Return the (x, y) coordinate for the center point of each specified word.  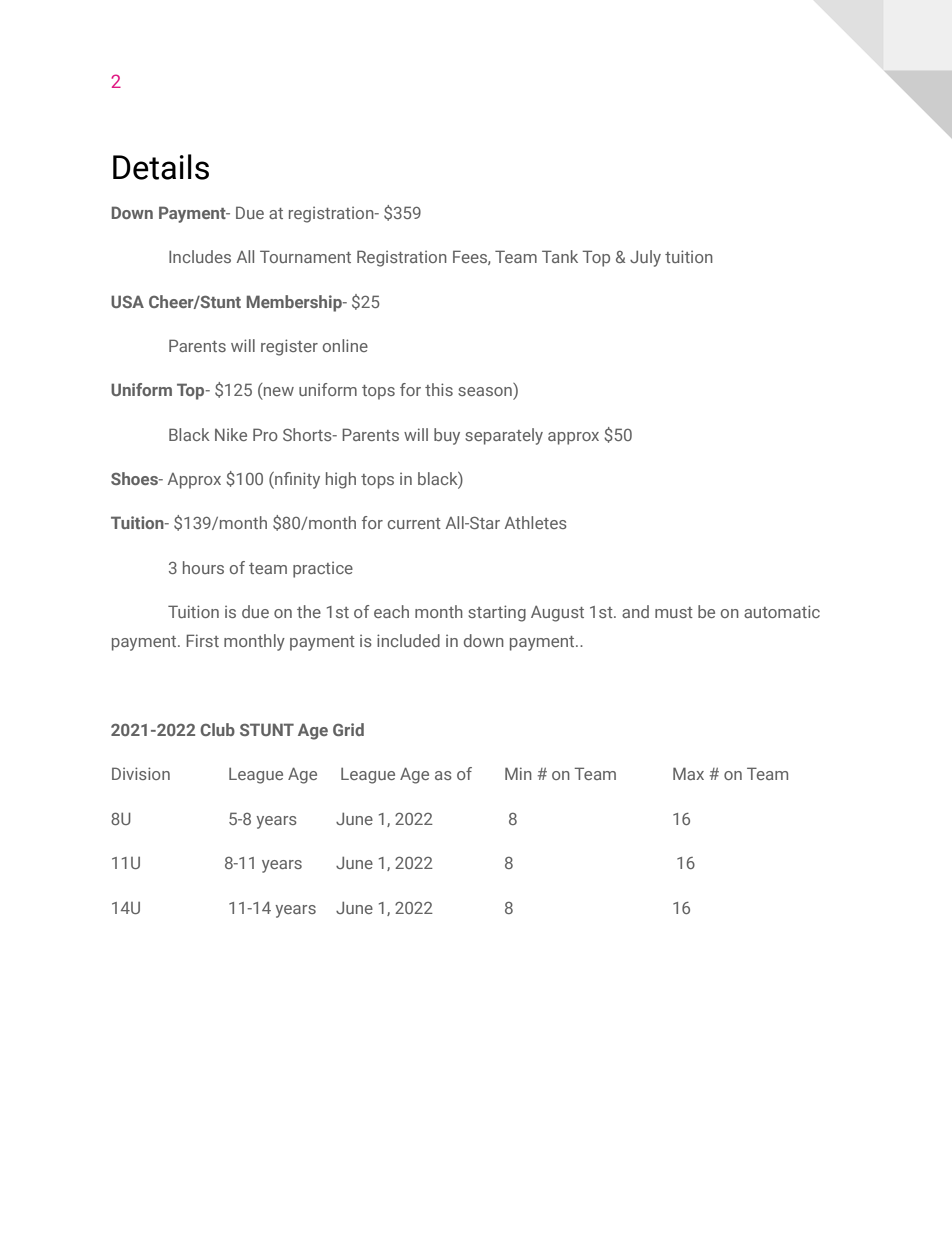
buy (447, 436)
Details (161, 167)
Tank (560, 256)
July (645, 258)
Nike (231, 434)
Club (217, 729)
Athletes (535, 522)
